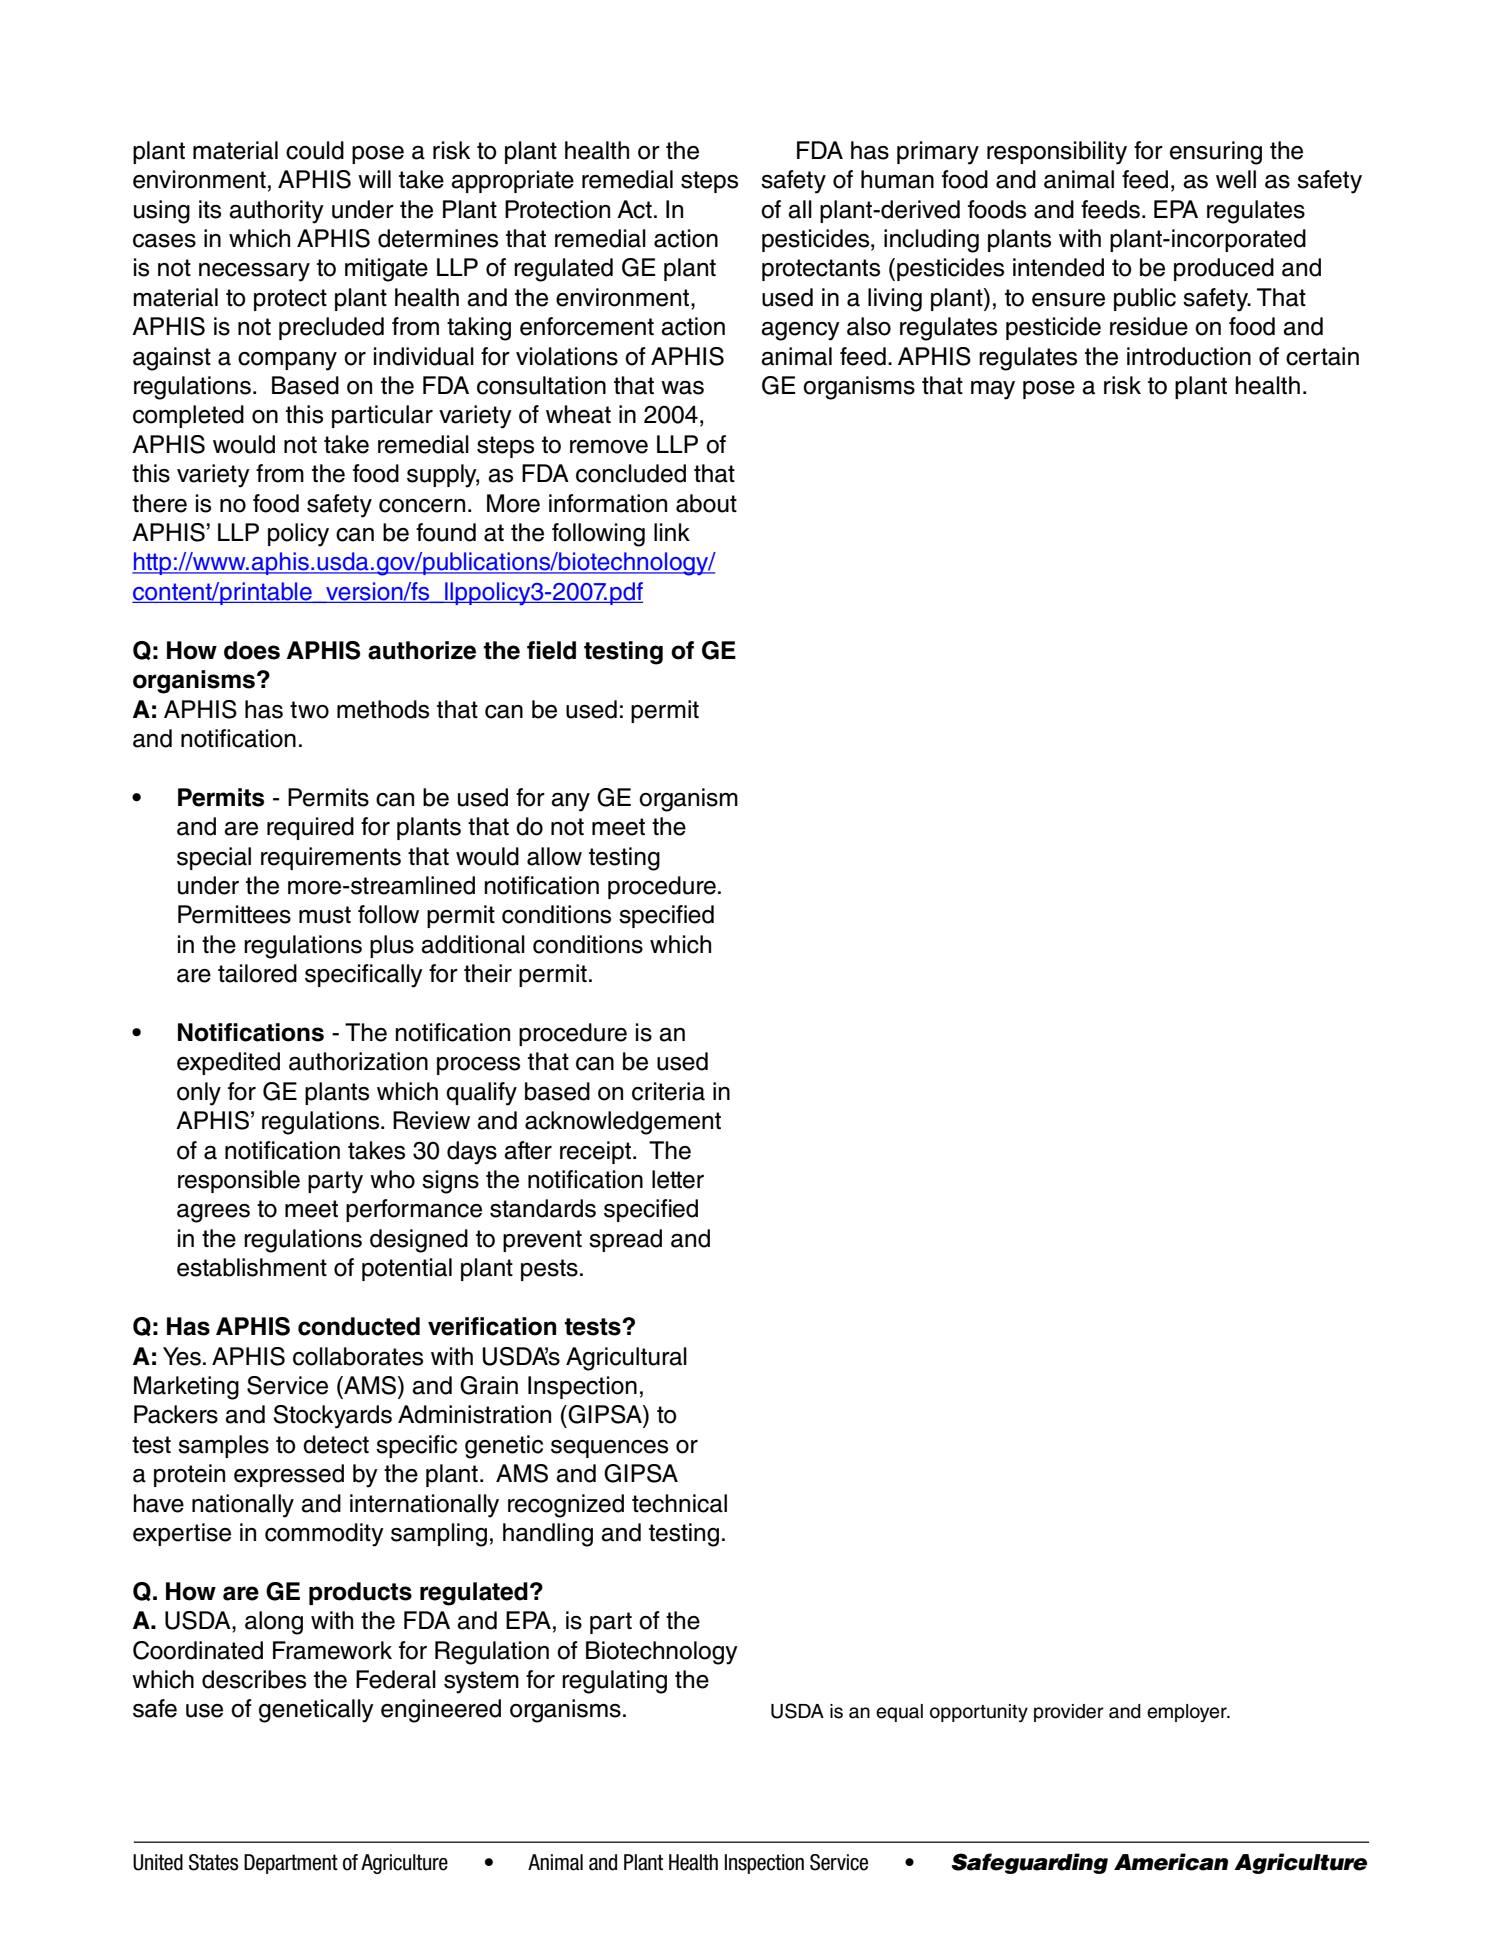 The image size is (1500, 1941). I want to click on two, so click(309, 710).
